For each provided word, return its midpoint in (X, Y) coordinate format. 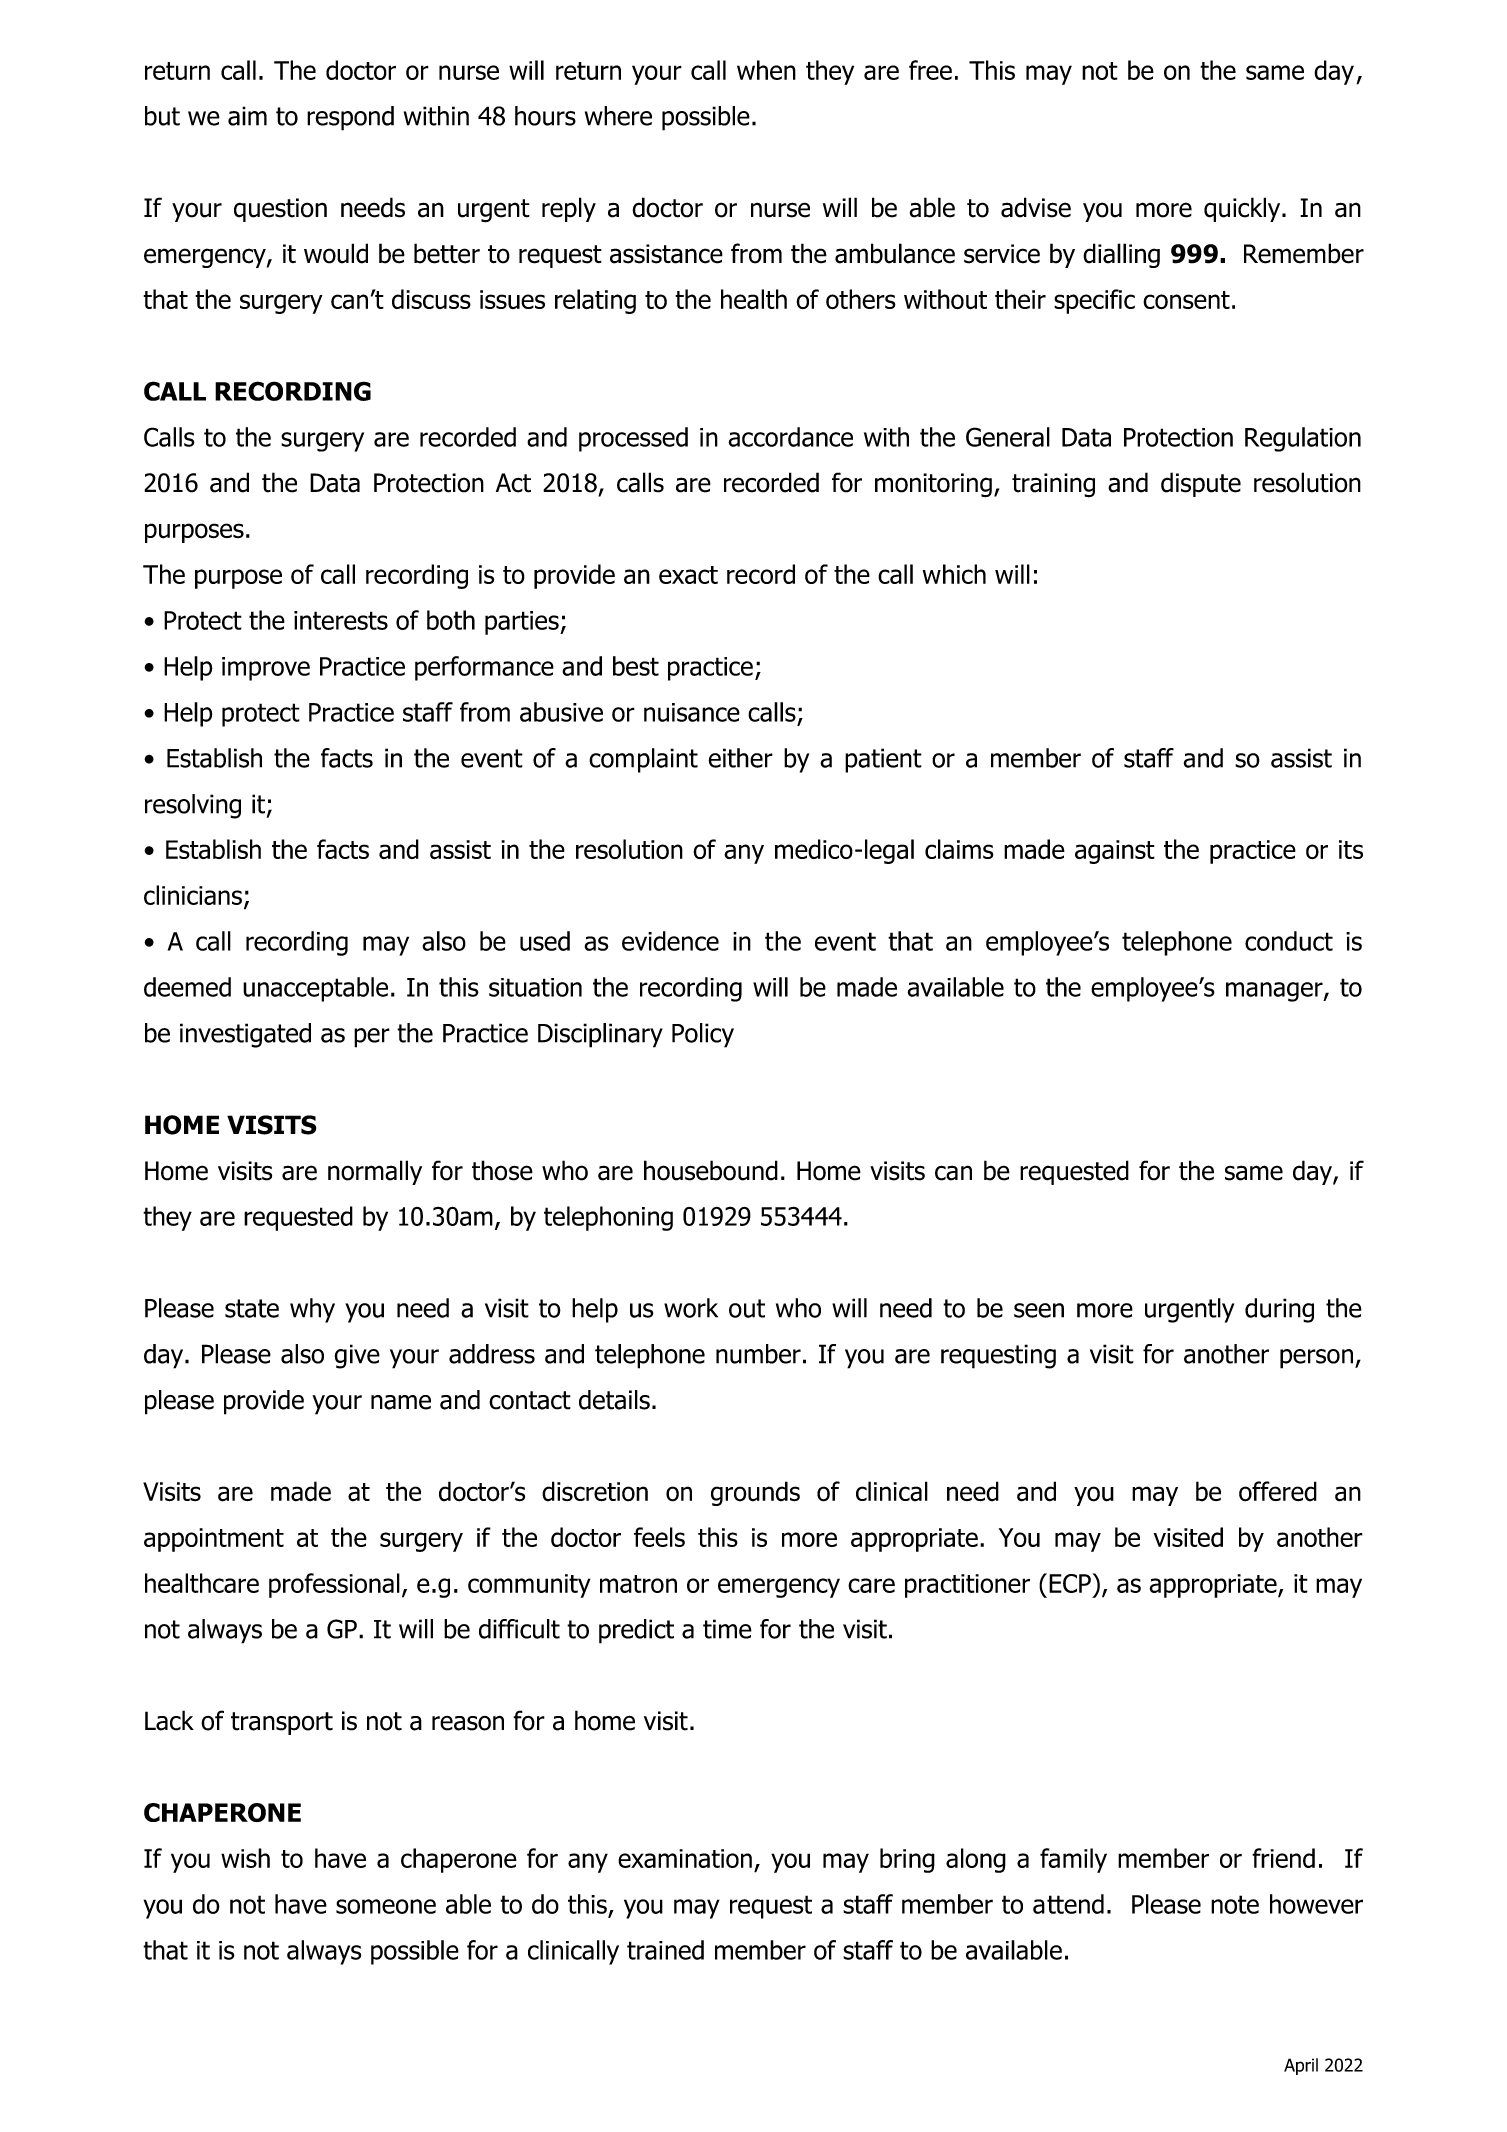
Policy (703, 1035)
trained (665, 1950)
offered (1278, 1491)
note (1235, 1904)
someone (386, 1906)
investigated (245, 1035)
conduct (1289, 941)
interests (341, 620)
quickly (1243, 209)
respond (350, 118)
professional (334, 1585)
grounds (755, 1493)
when (766, 70)
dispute (1201, 484)
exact (688, 575)
